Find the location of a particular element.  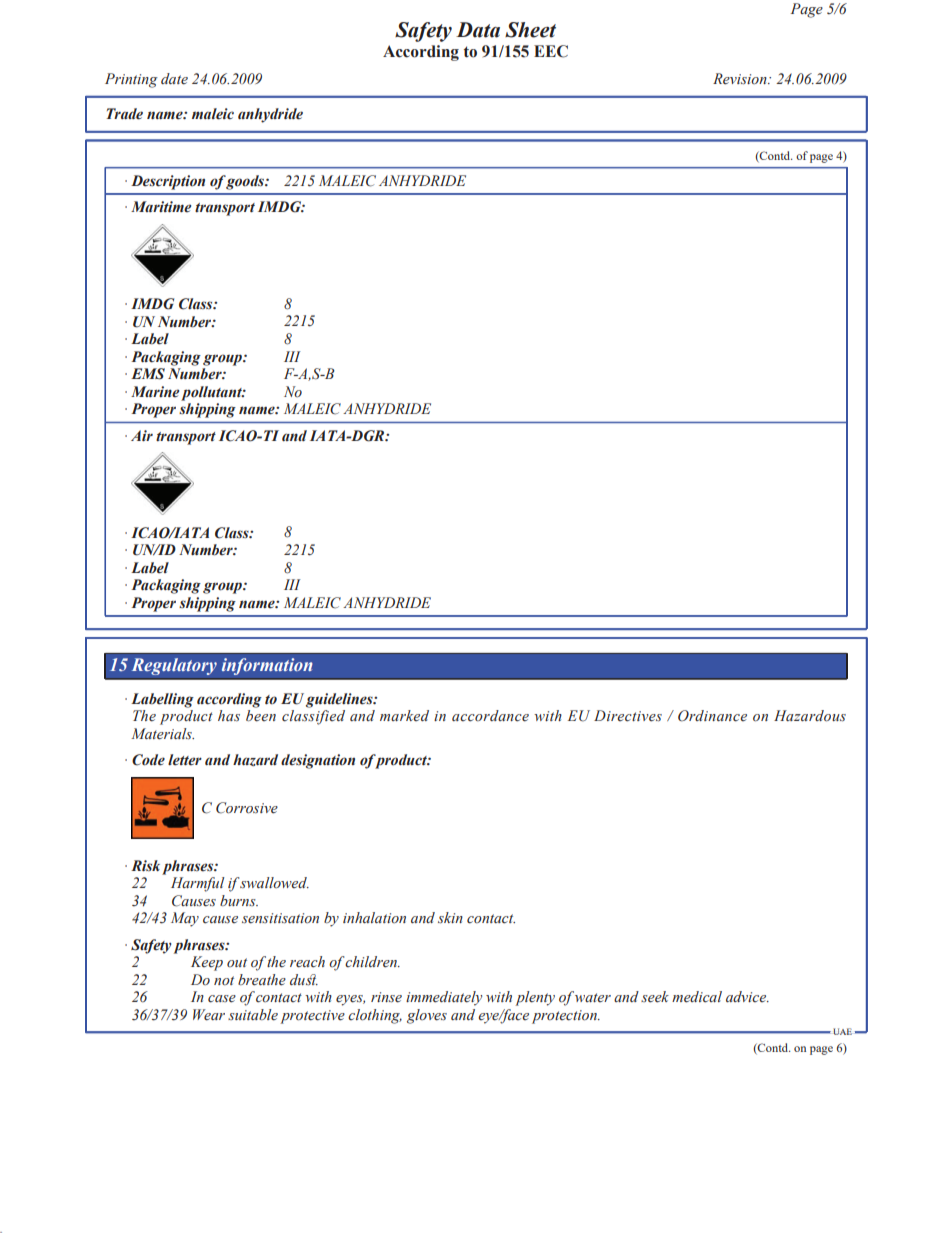

Ordinance is located at coordinates (712, 716).
